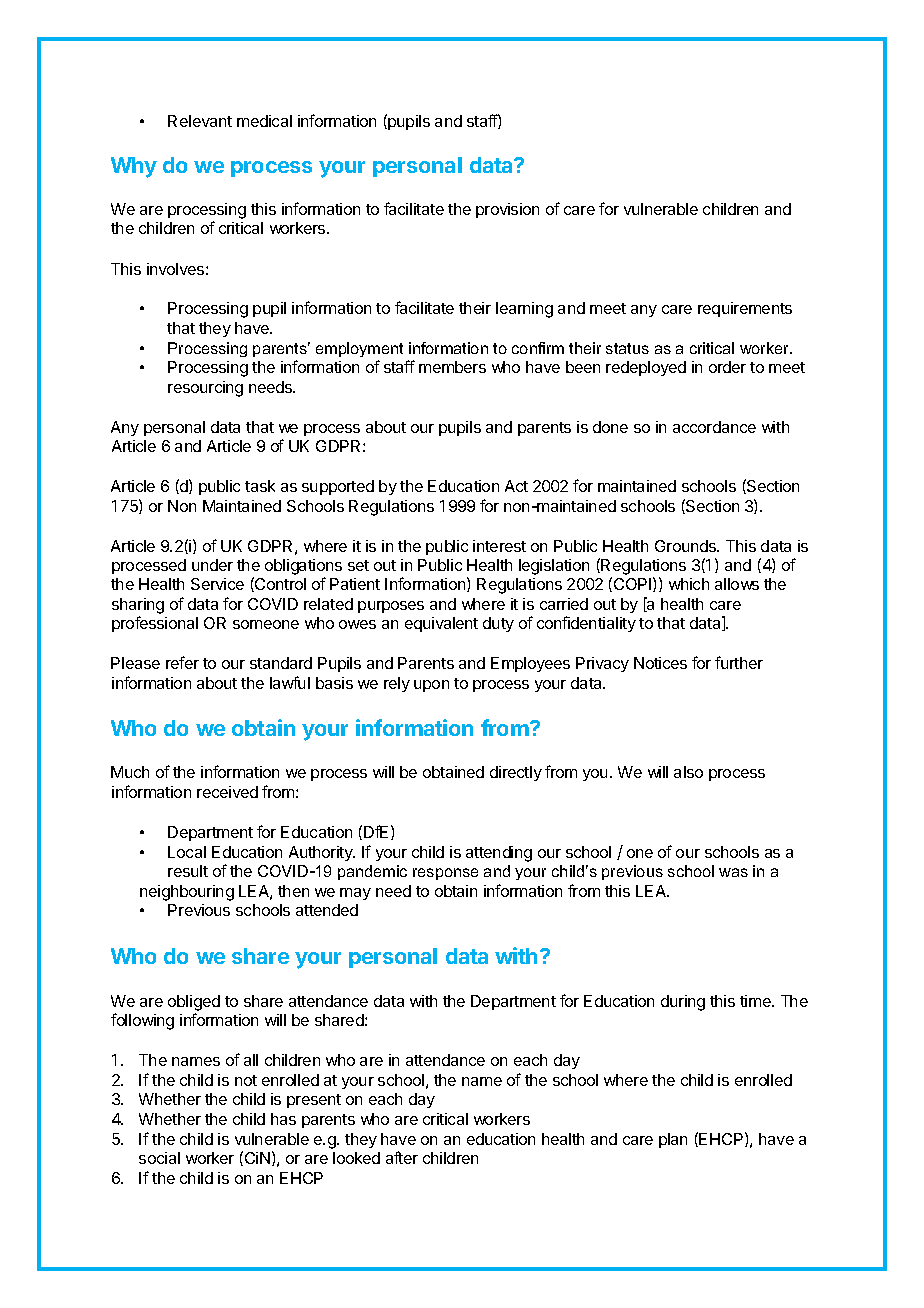 The width and height of the screenshot is (924, 1308). I want to click on social, so click(159, 1158).
